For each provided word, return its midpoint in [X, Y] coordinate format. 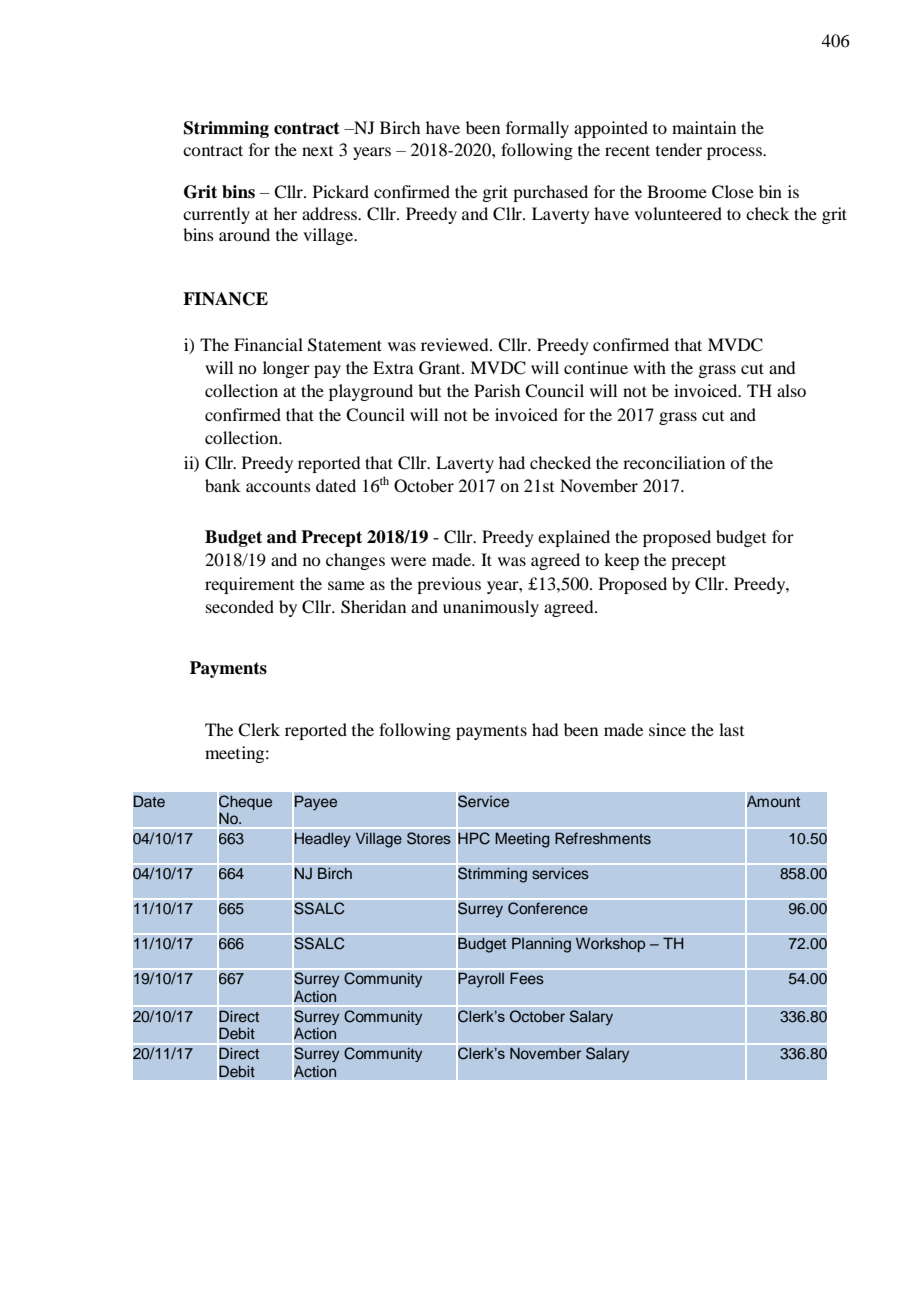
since [667, 729]
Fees [527, 978]
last [731, 729]
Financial [268, 344]
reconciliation [674, 462]
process [735, 153]
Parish [497, 390]
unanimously [491, 608]
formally [537, 129]
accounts [278, 486]
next [317, 151]
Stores [429, 838]
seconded [240, 606]
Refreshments [603, 838]
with [649, 367]
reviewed [456, 344]
